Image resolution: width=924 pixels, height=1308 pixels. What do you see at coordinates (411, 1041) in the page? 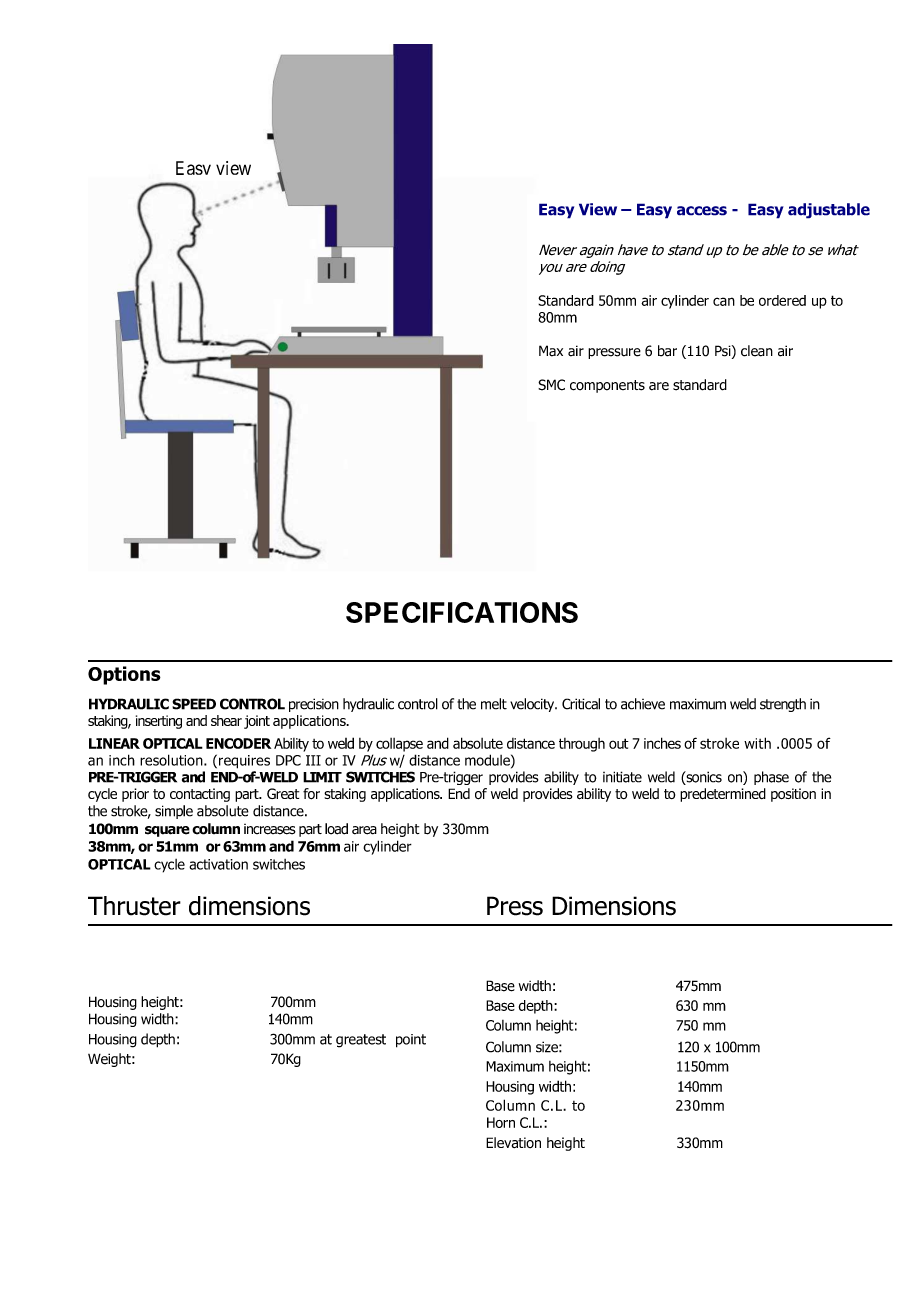
I see `point` at bounding box center [411, 1041].
